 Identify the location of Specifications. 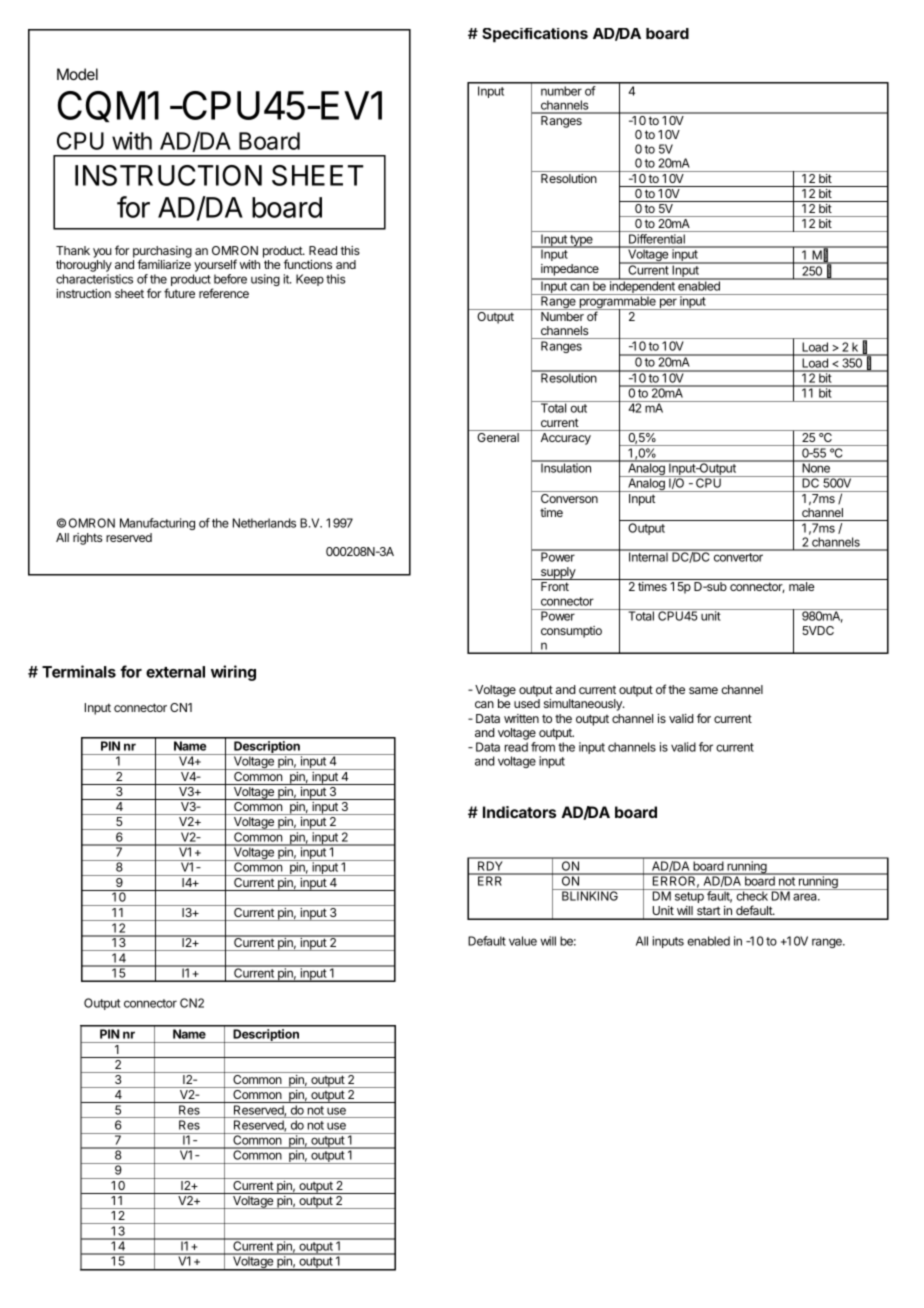
(535, 35).
